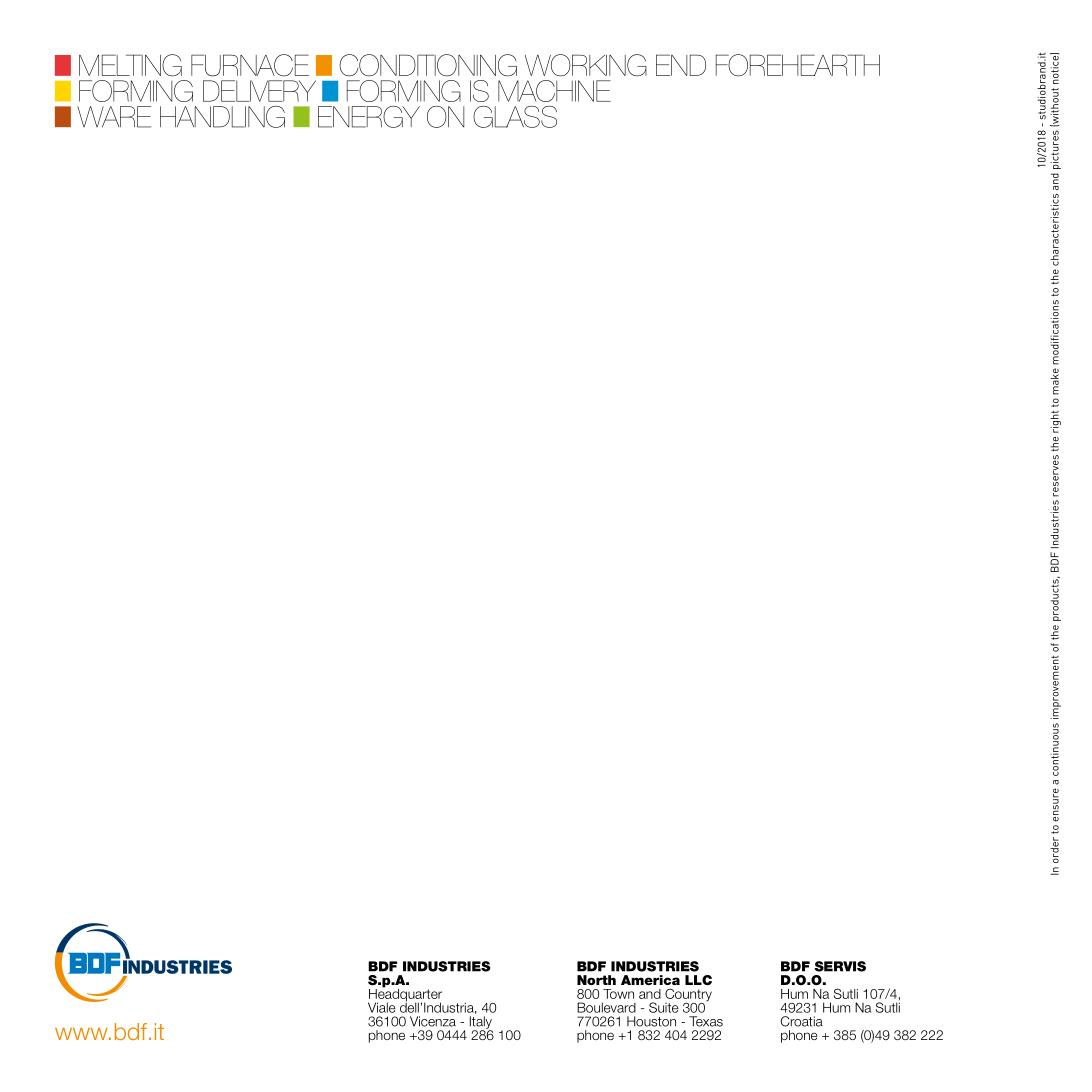 This screenshot has width=1092, height=1092. Describe the element at coordinates (515, 117) in the screenshot. I see `GLASS` at that location.
